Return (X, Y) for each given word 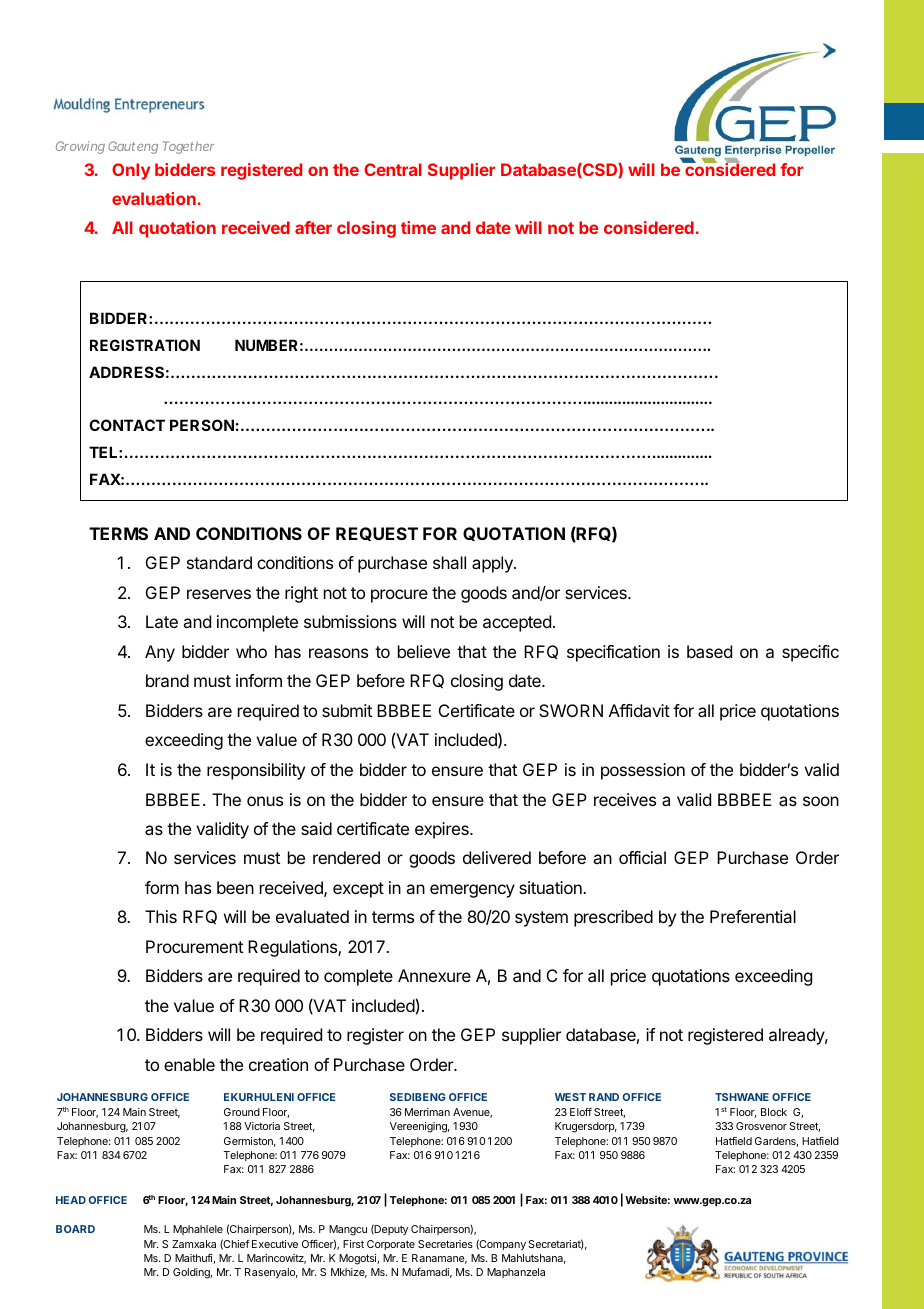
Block (774, 1112)
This (161, 916)
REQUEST (377, 534)
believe (424, 651)
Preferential (753, 916)
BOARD (75, 1229)
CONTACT (127, 425)
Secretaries (445, 1244)
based (709, 651)
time (418, 227)
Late (162, 621)
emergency (472, 891)
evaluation (154, 198)
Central (393, 169)
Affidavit (639, 710)
